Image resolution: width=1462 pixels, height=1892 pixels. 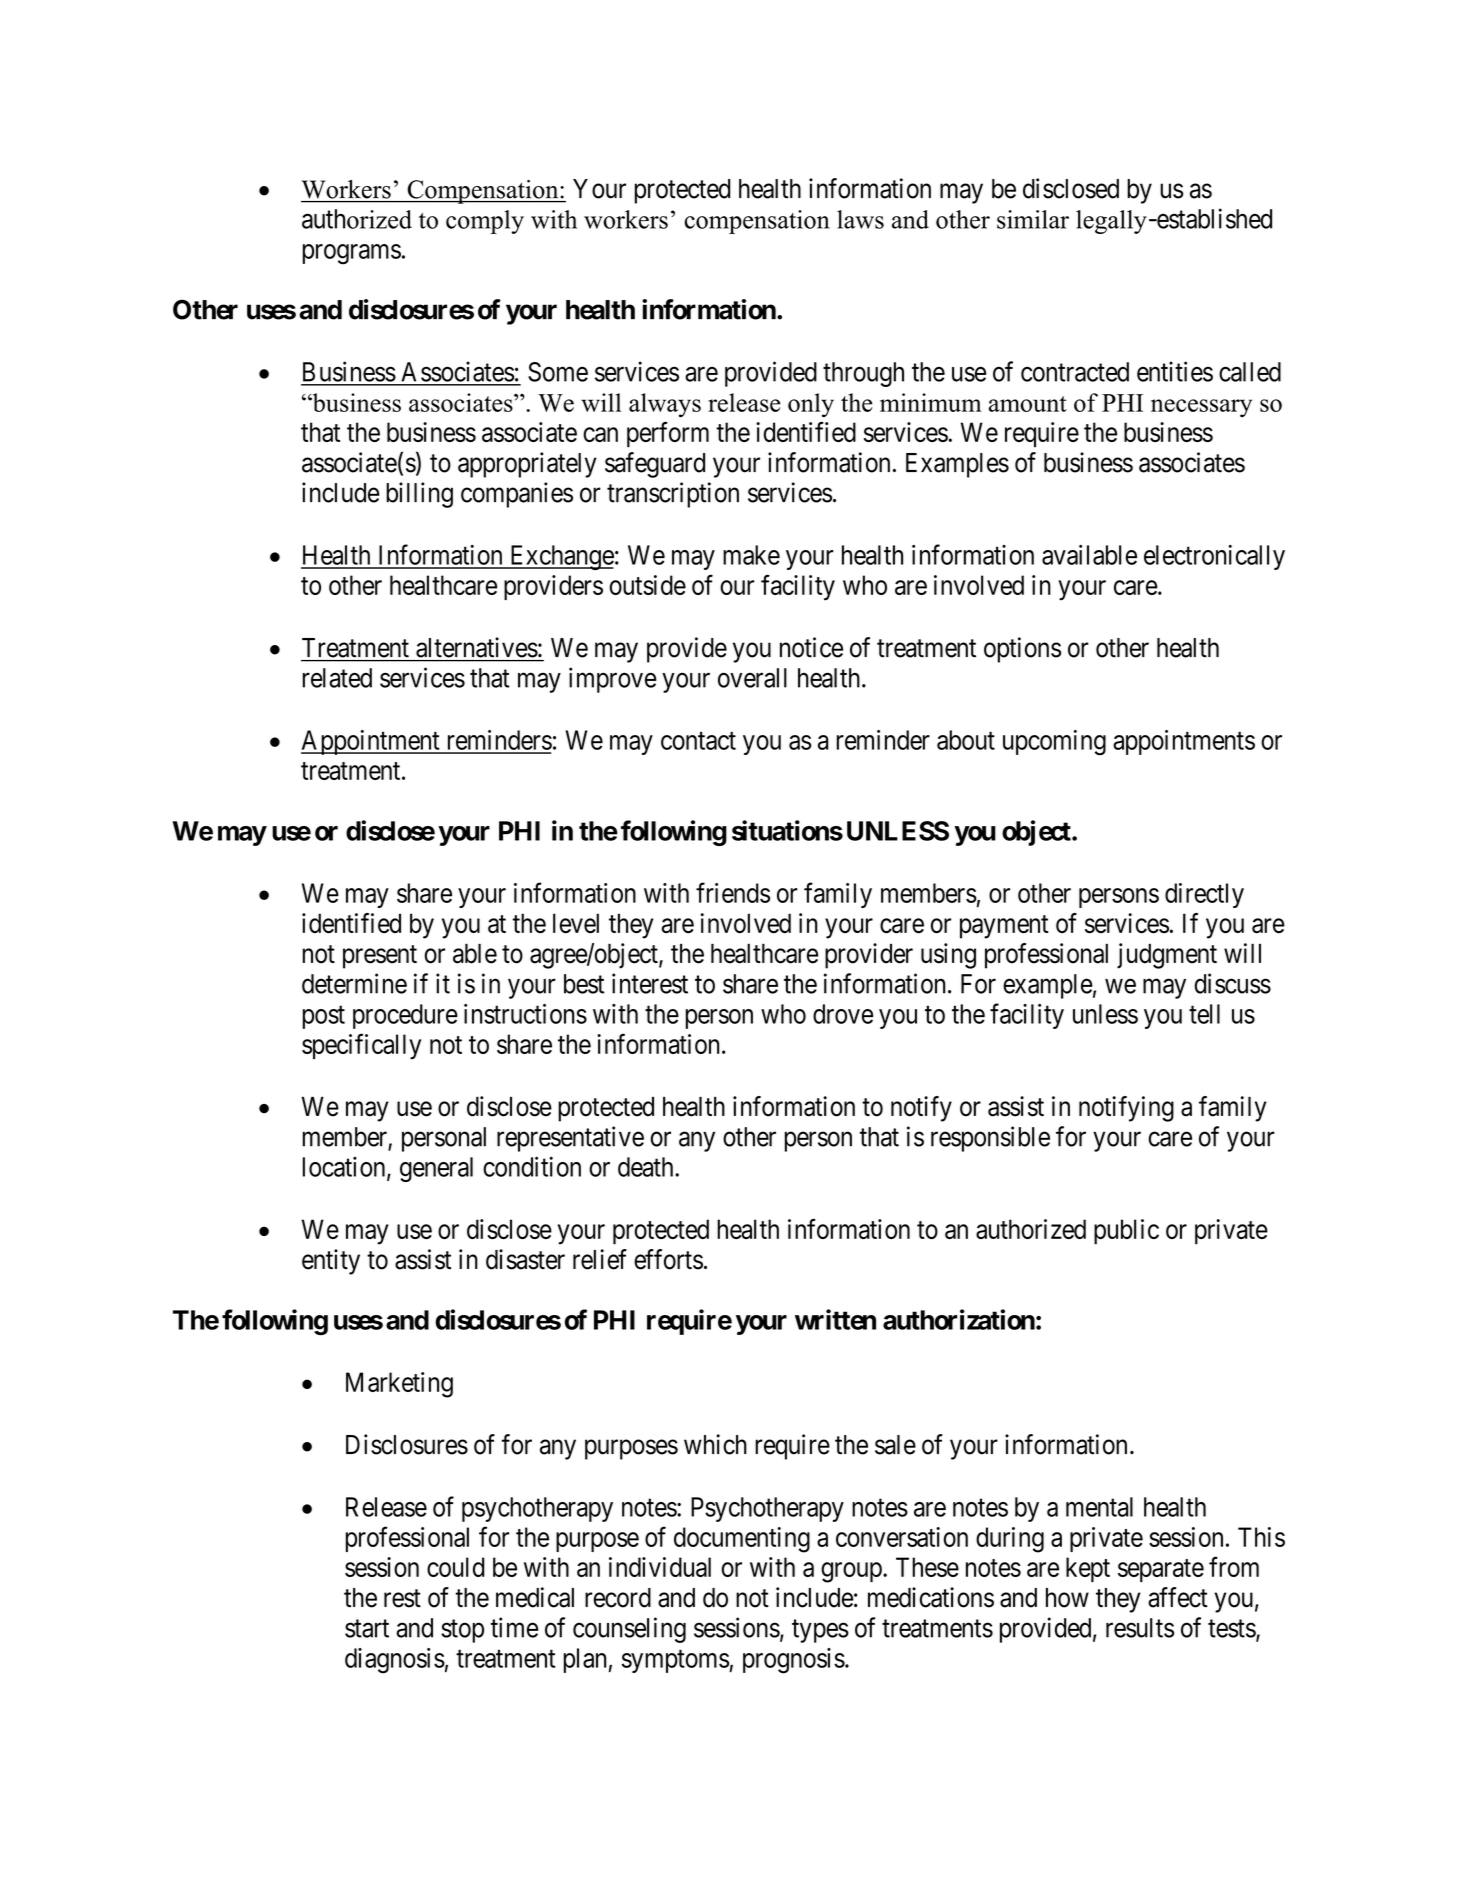 What do you see at coordinates (462, 1631) in the screenshot?
I see `stop` at bounding box center [462, 1631].
